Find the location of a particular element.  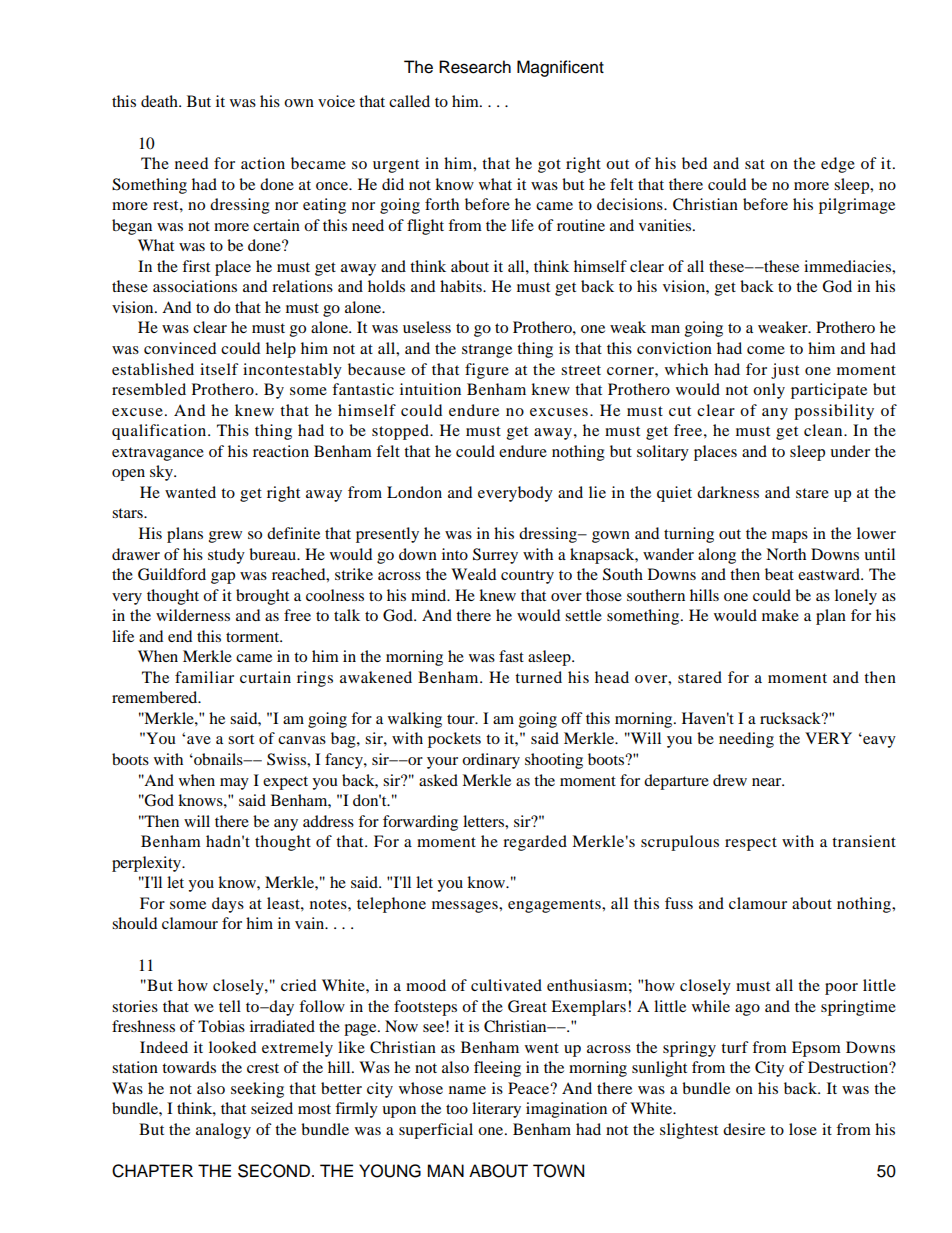

clean is located at coordinates (824, 430).
